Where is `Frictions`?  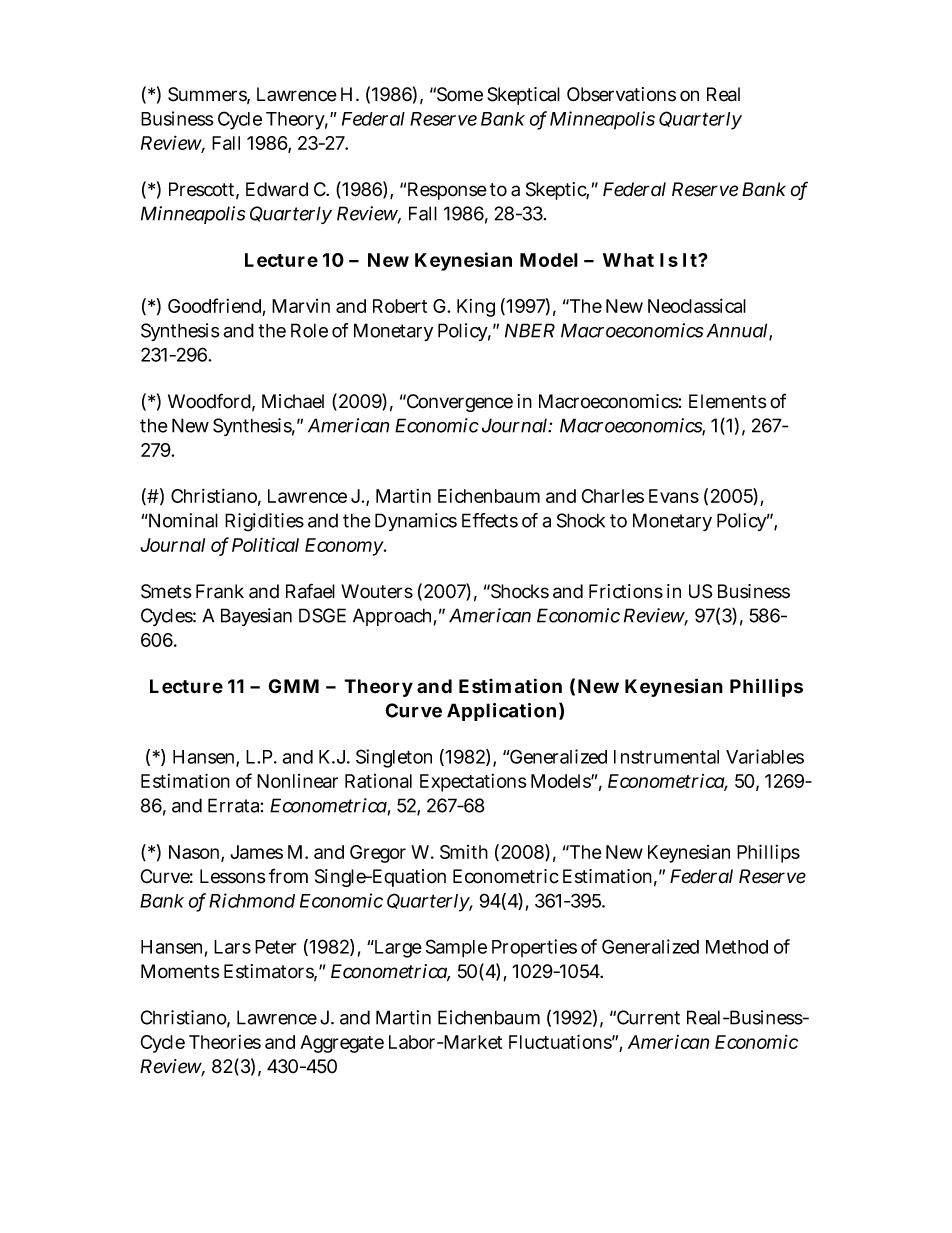 Frictions is located at coordinates (626, 591).
